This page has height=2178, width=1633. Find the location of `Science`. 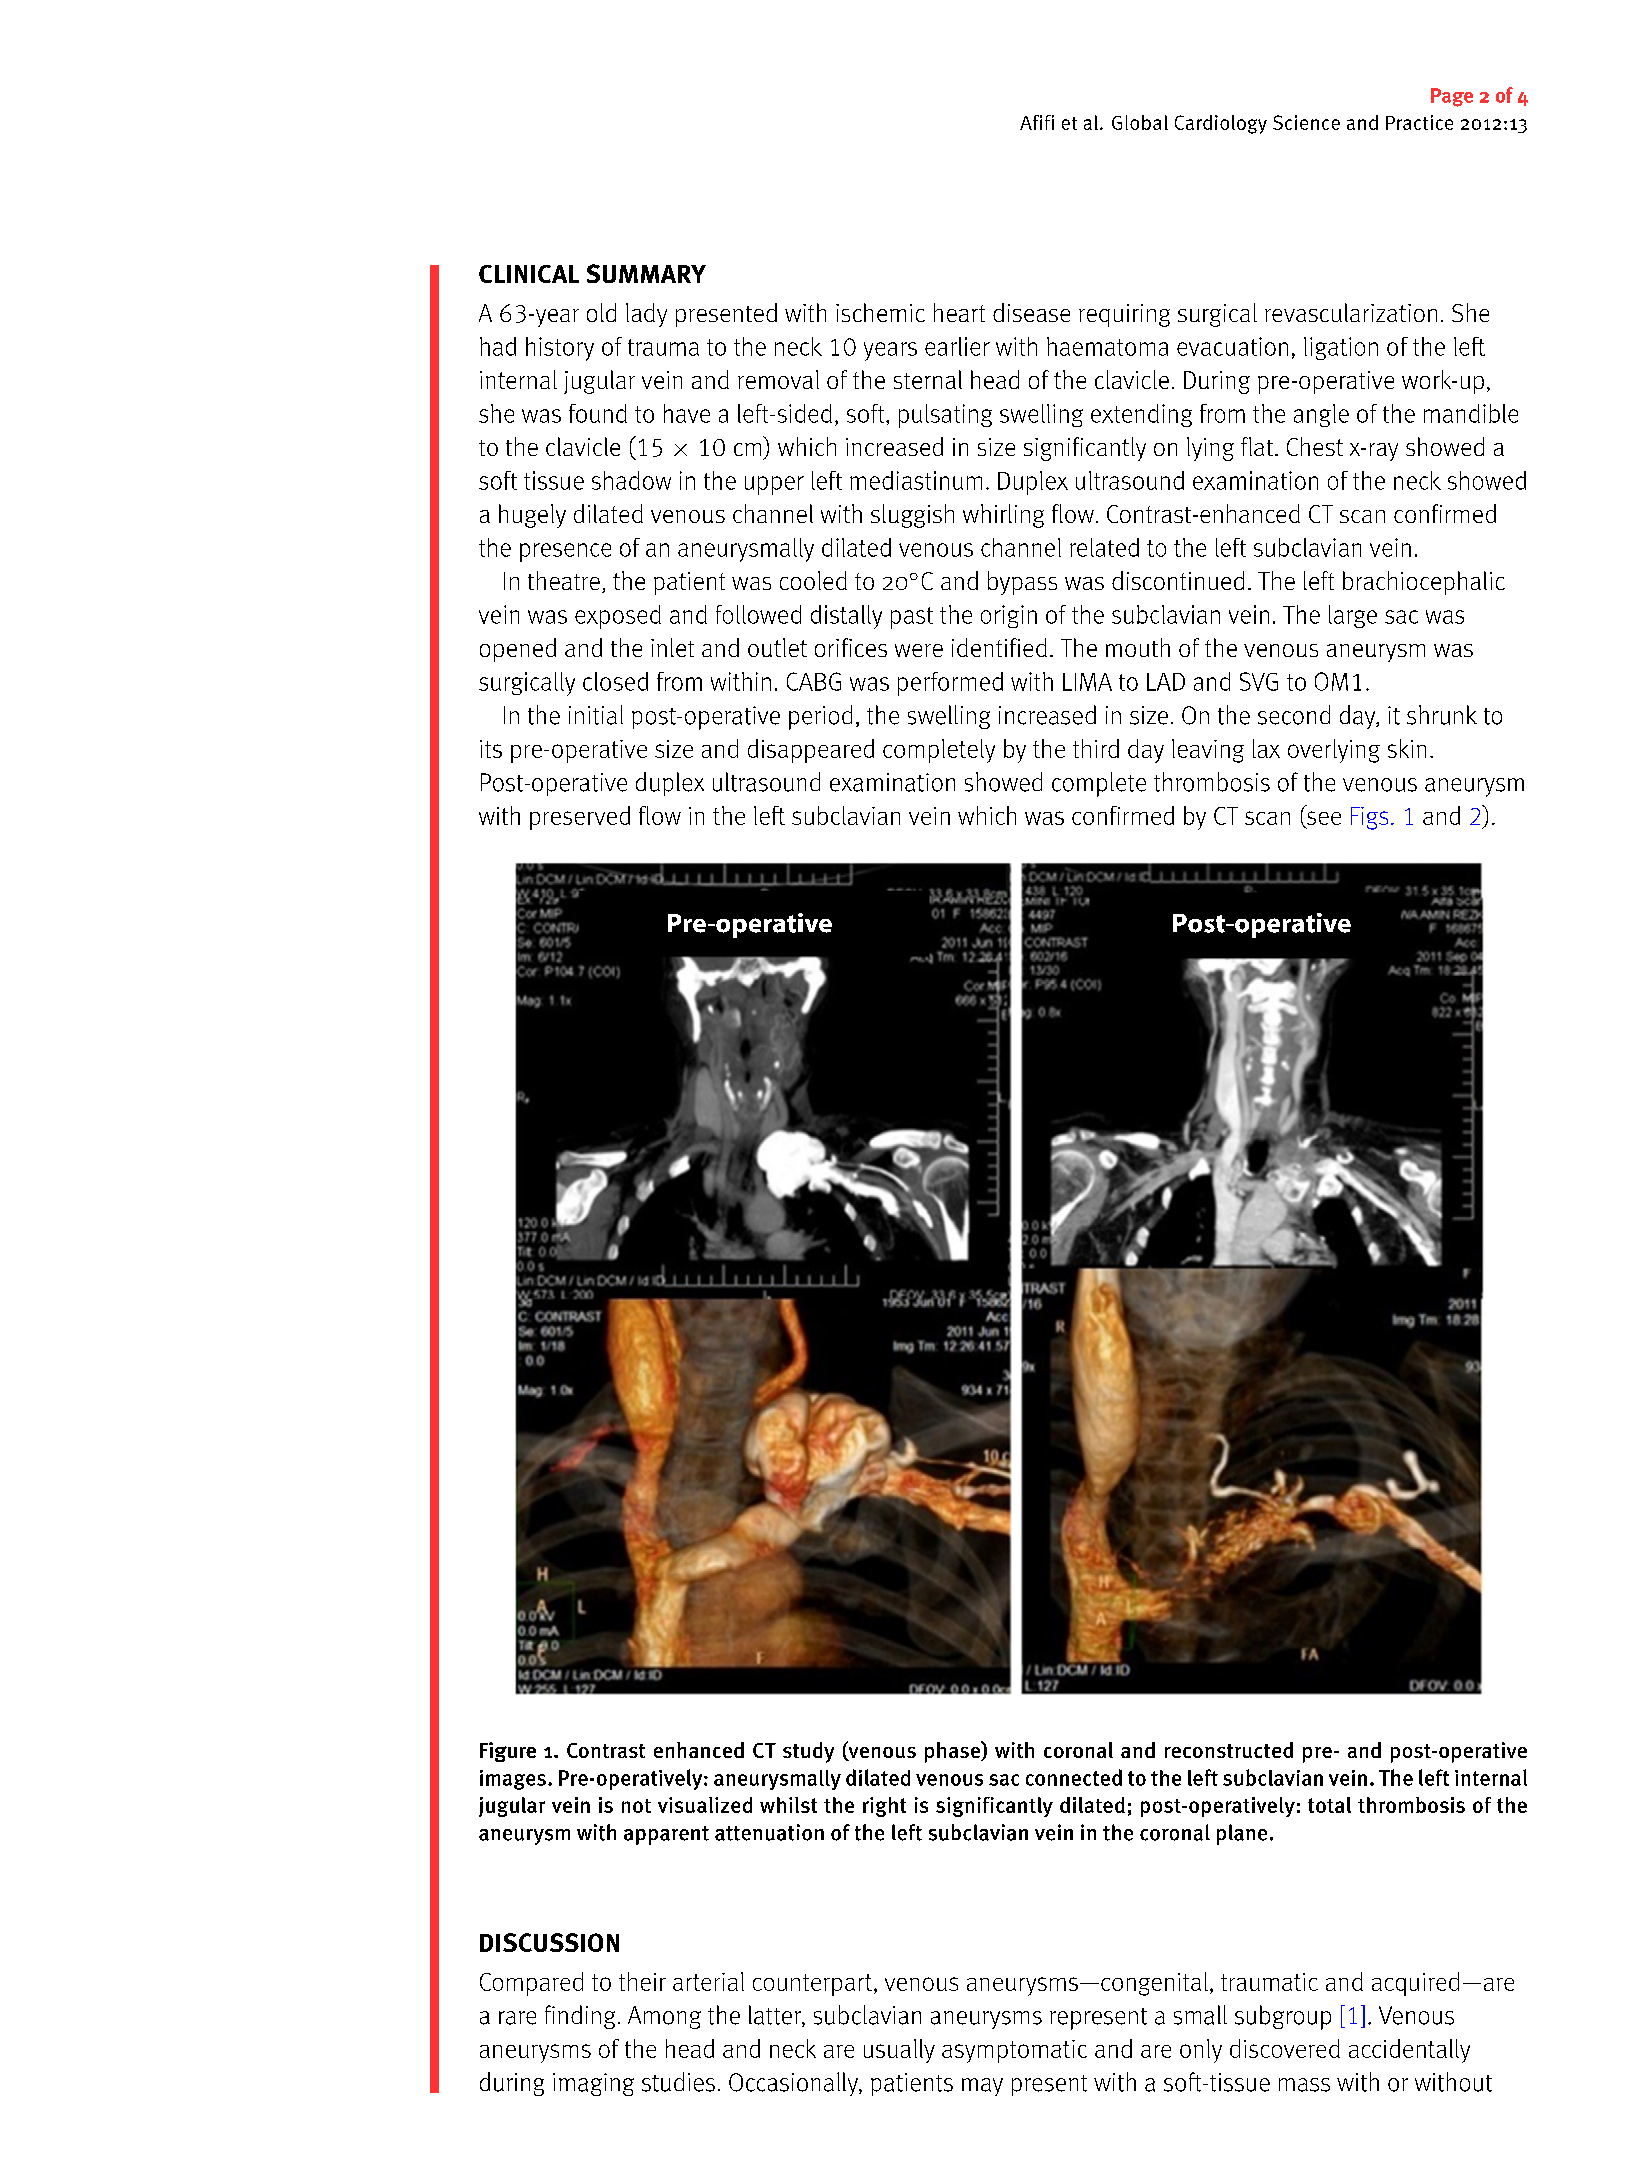

Science is located at coordinates (1306, 122).
